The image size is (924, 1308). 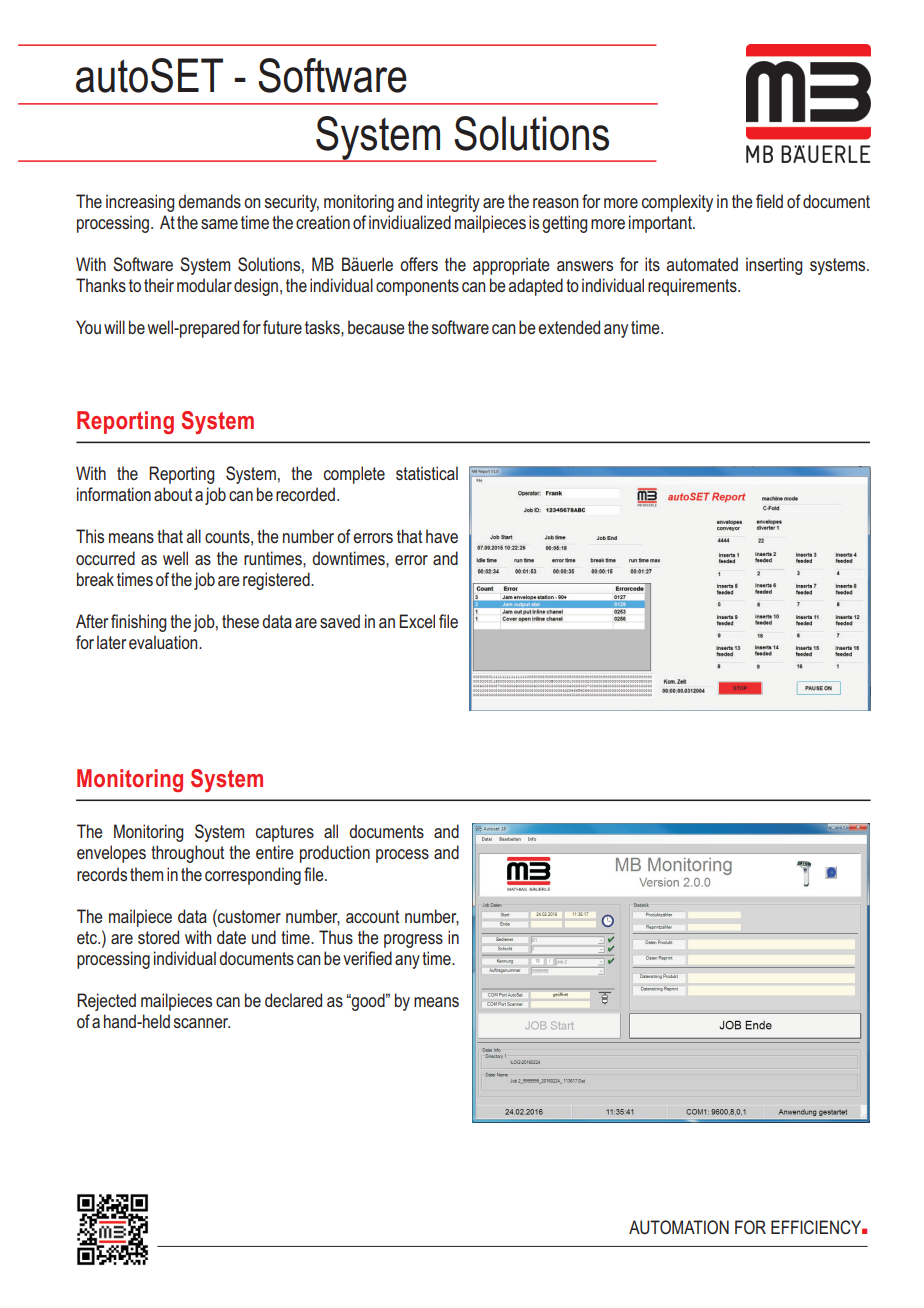 I want to click on AUTOMATION, so click(x=679, y=1227).
